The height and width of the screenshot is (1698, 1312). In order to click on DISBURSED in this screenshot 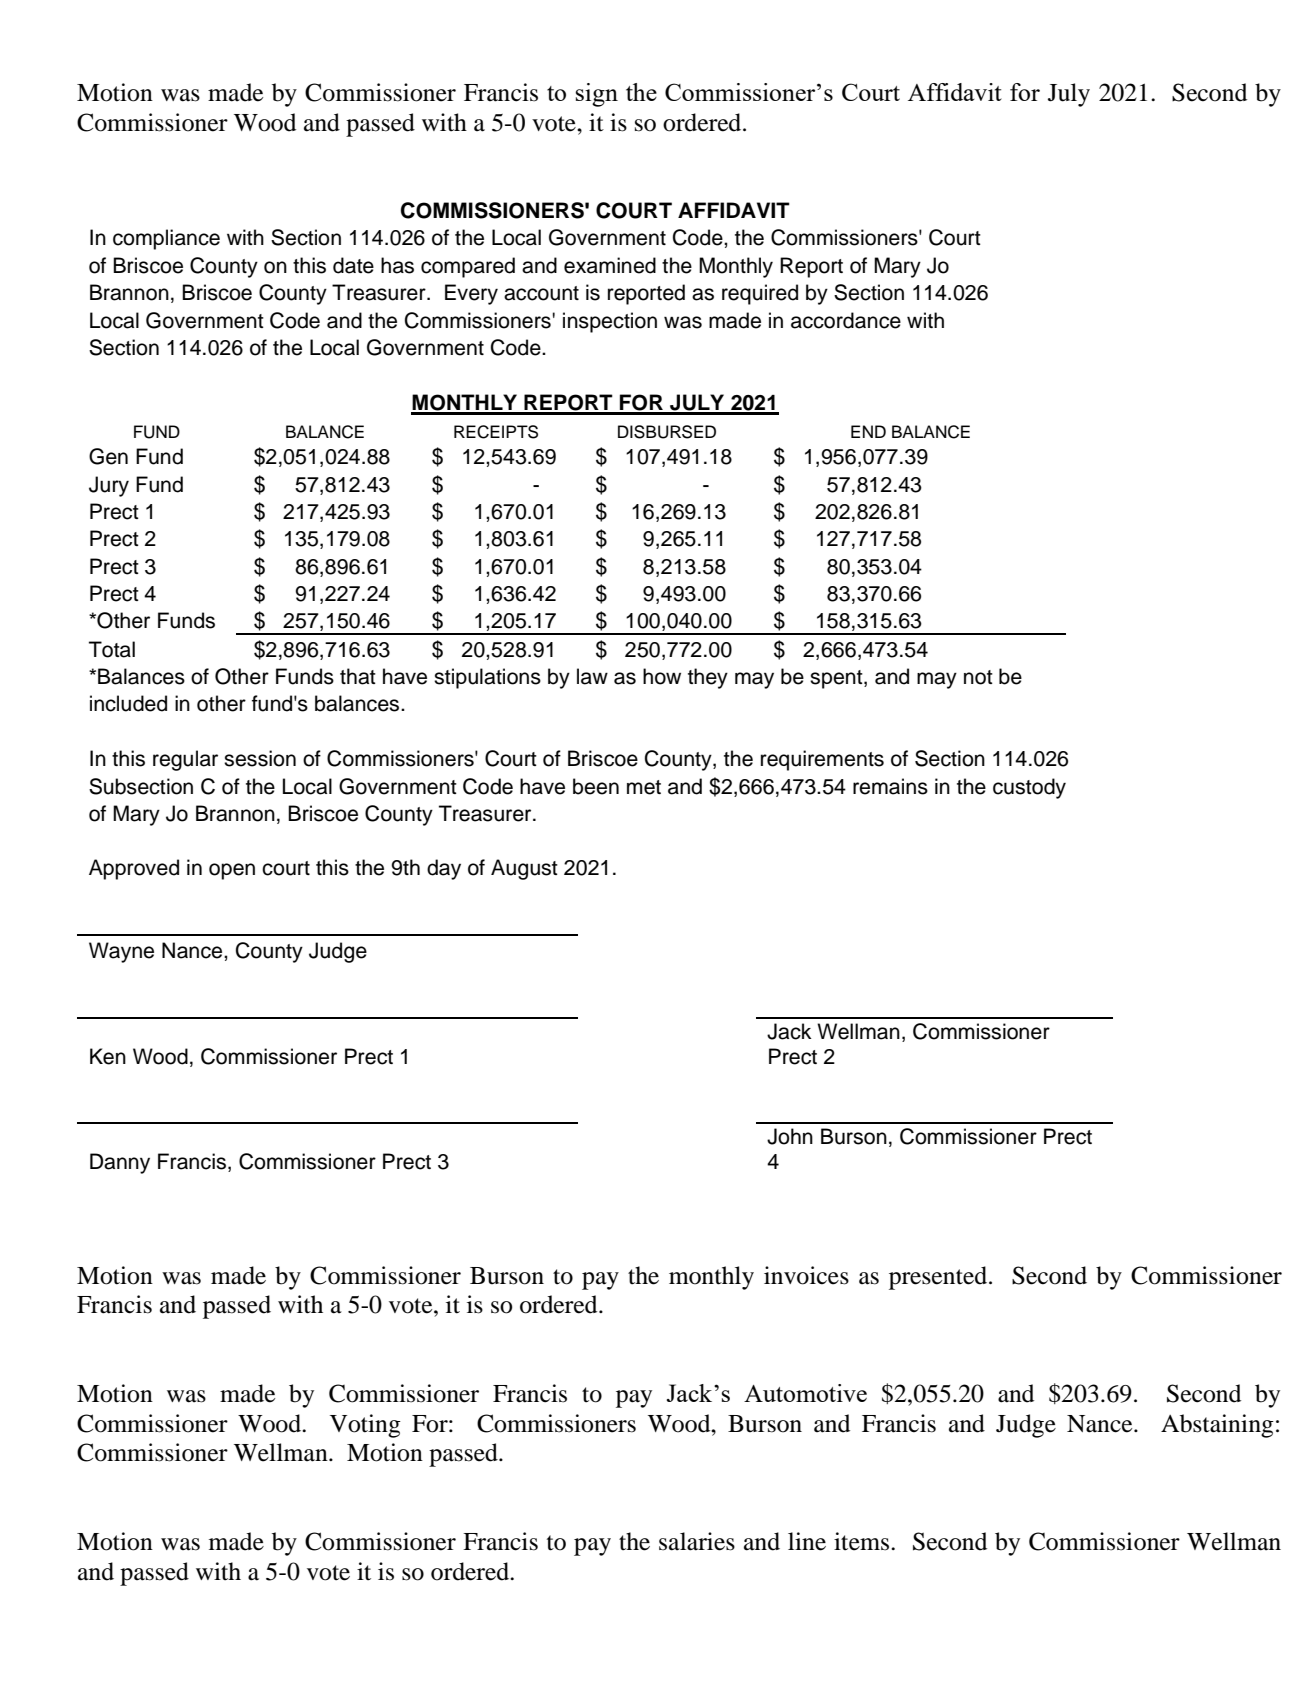, I will do `click(667, 432)`.
